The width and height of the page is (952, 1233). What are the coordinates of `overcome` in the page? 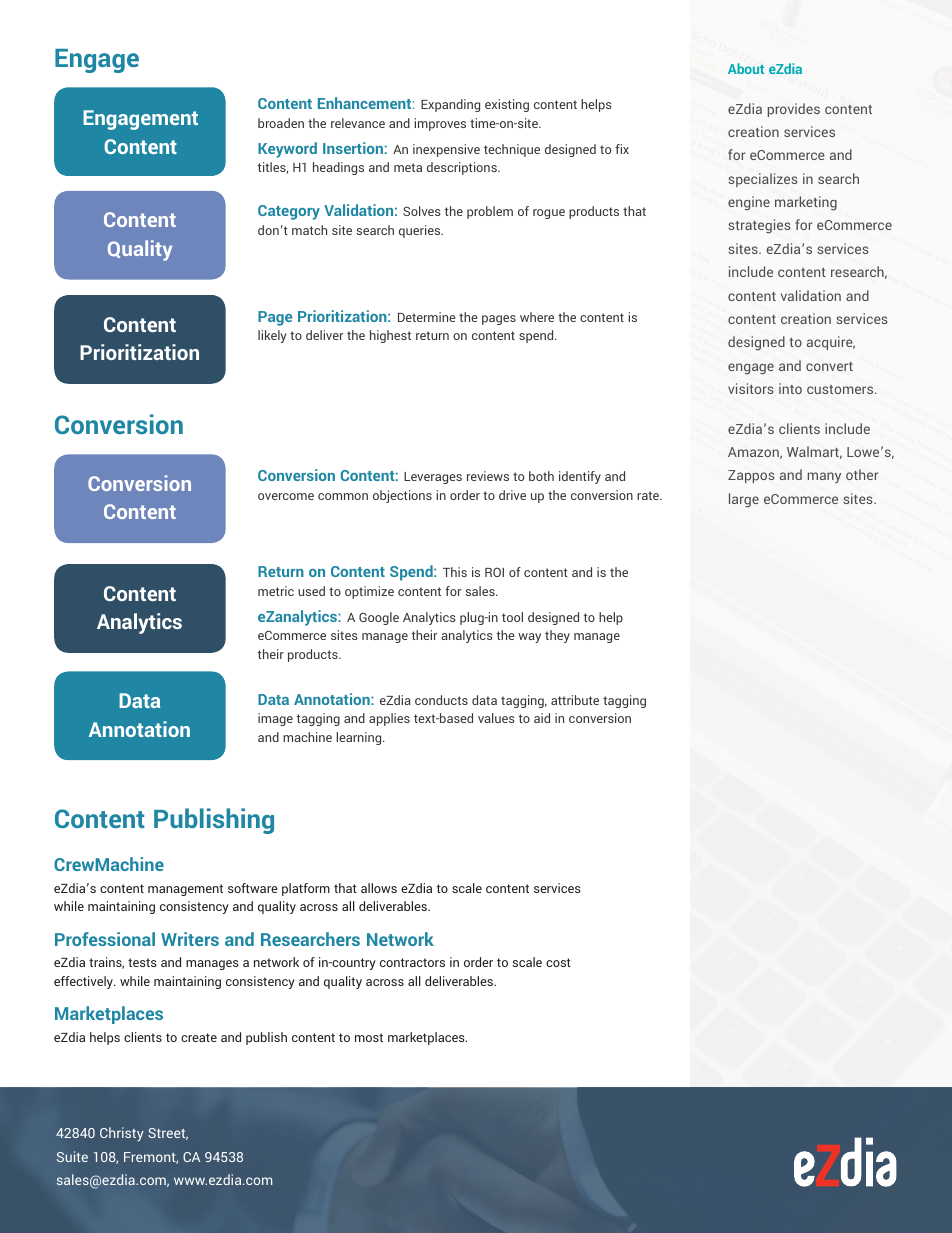 It's located at (286, 496).
